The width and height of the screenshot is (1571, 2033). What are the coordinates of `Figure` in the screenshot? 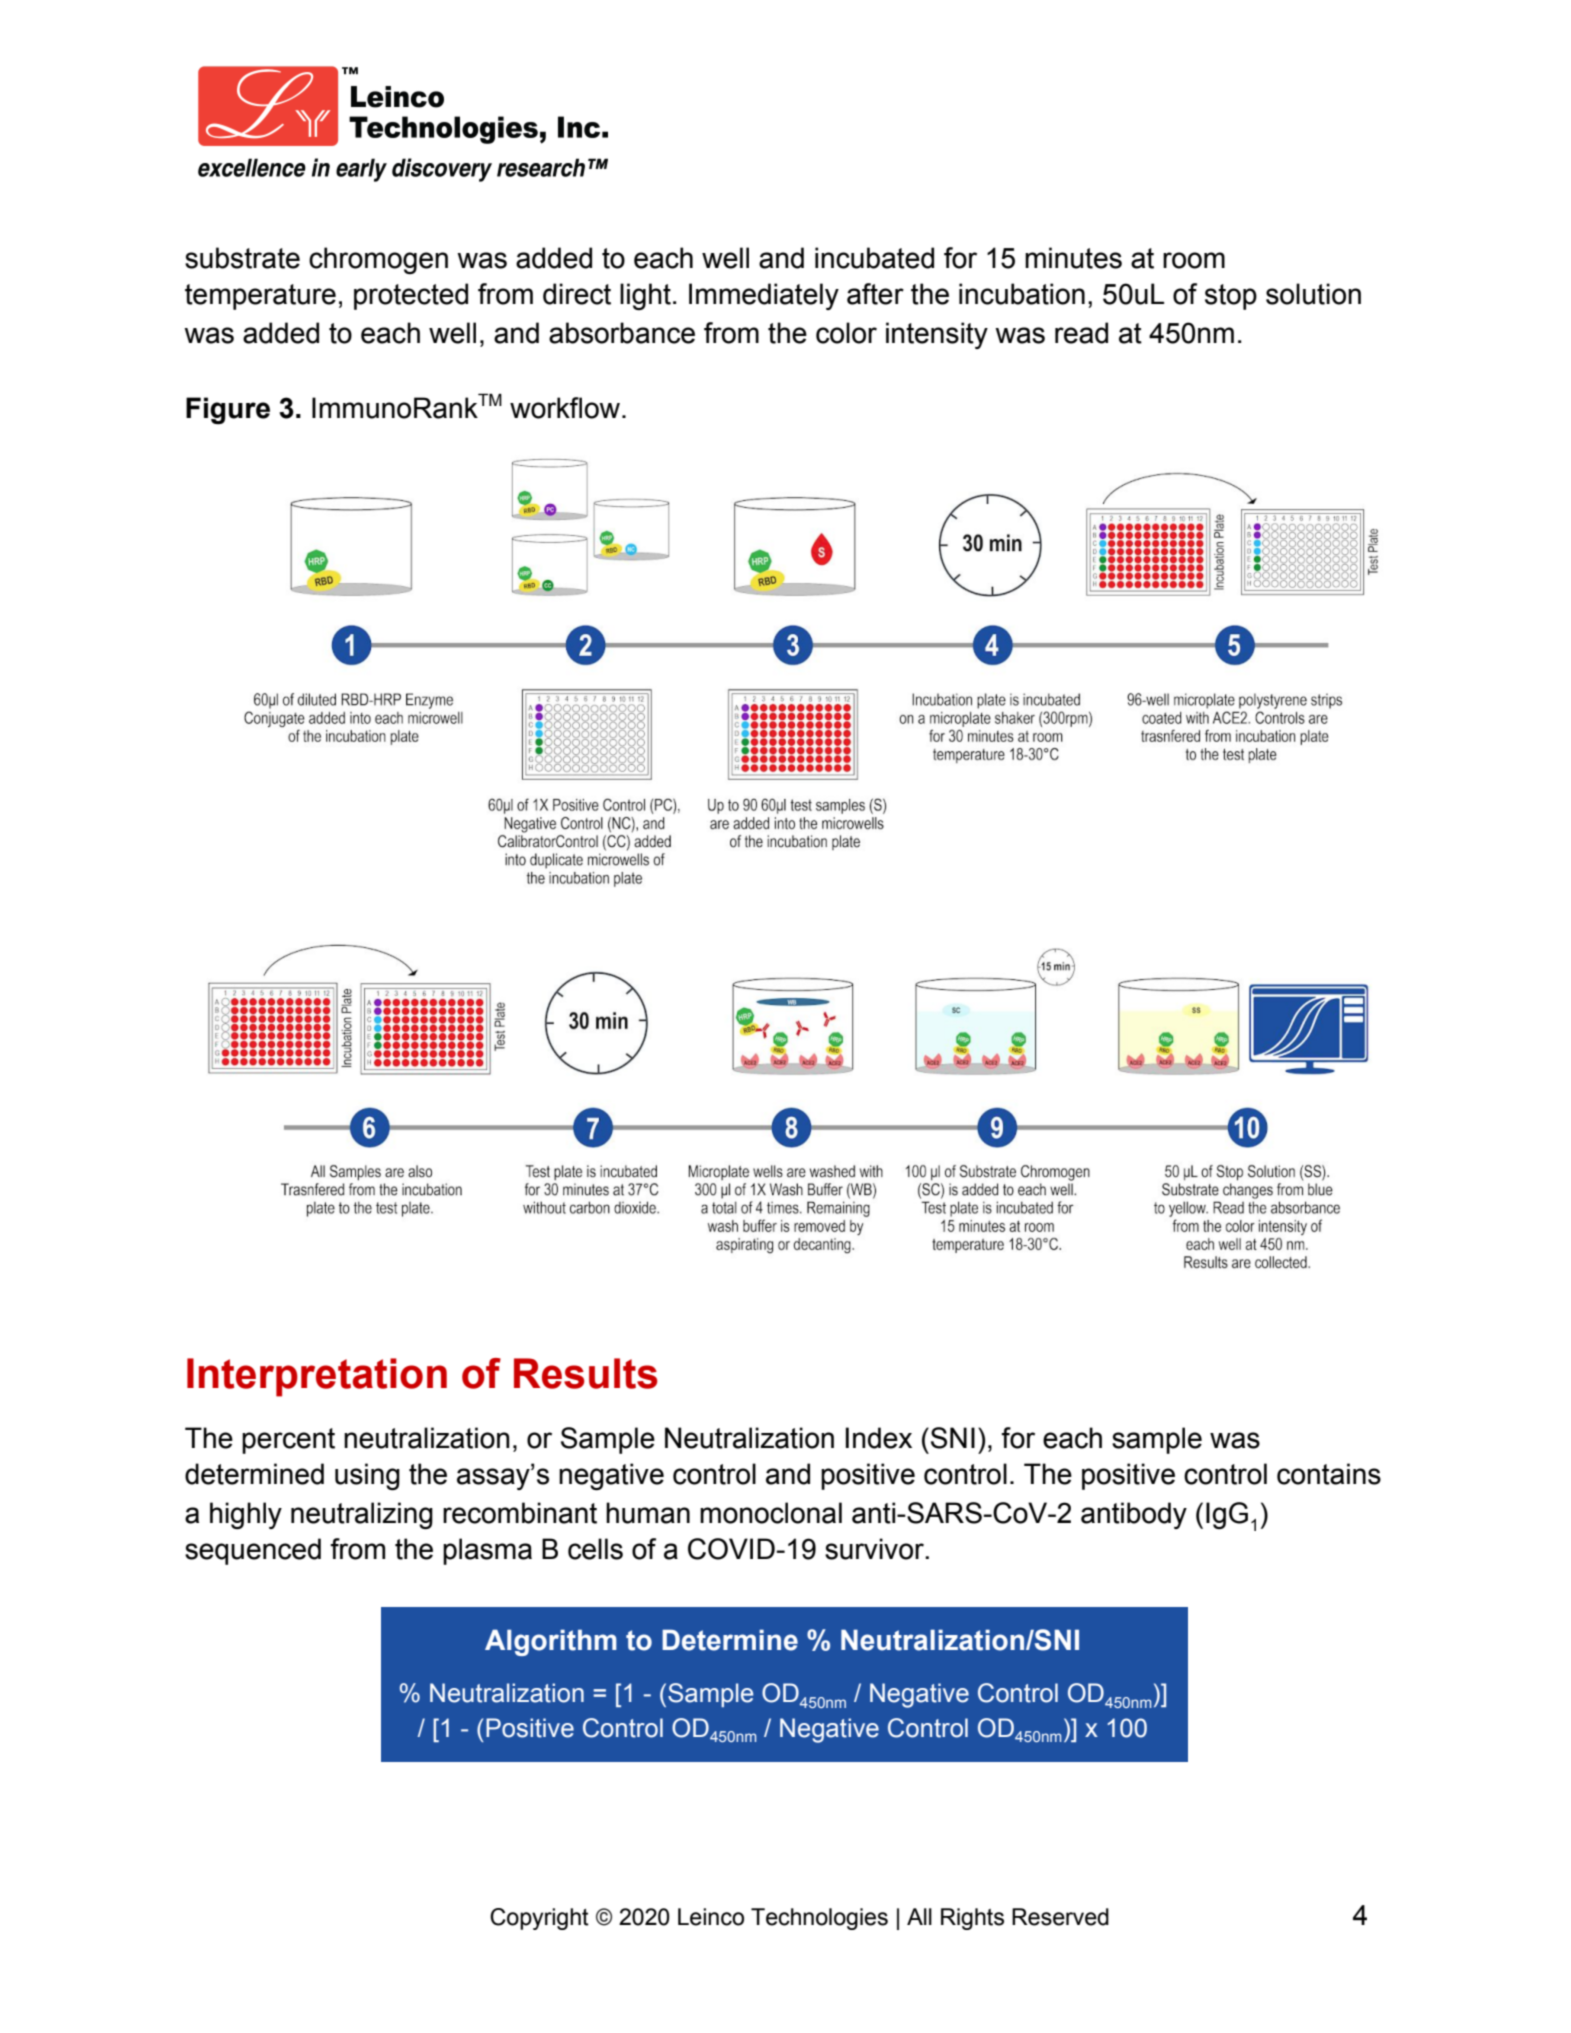 It's located at (228, 410).
